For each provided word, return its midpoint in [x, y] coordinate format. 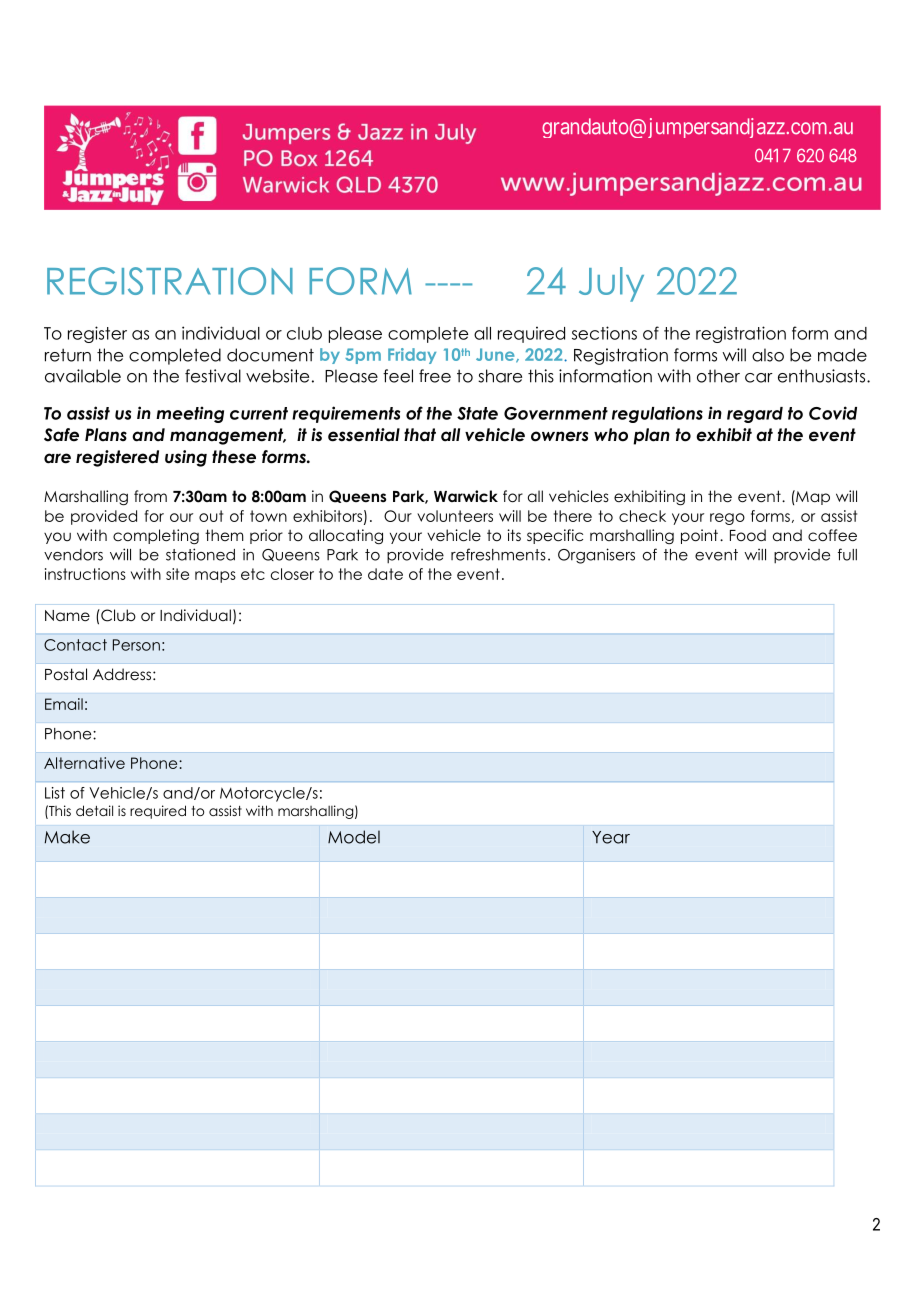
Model [354, 837]
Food [748, 535]
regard [755, 415]
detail [94, 810]
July [611, 284]
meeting [190, 414]
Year [611, 837]
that [420, 435]
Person [136, 645]
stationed [200, 554]
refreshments [498, 554]
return [68, 355]
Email [64, 704]
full [847, 554]
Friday [412, 356]
